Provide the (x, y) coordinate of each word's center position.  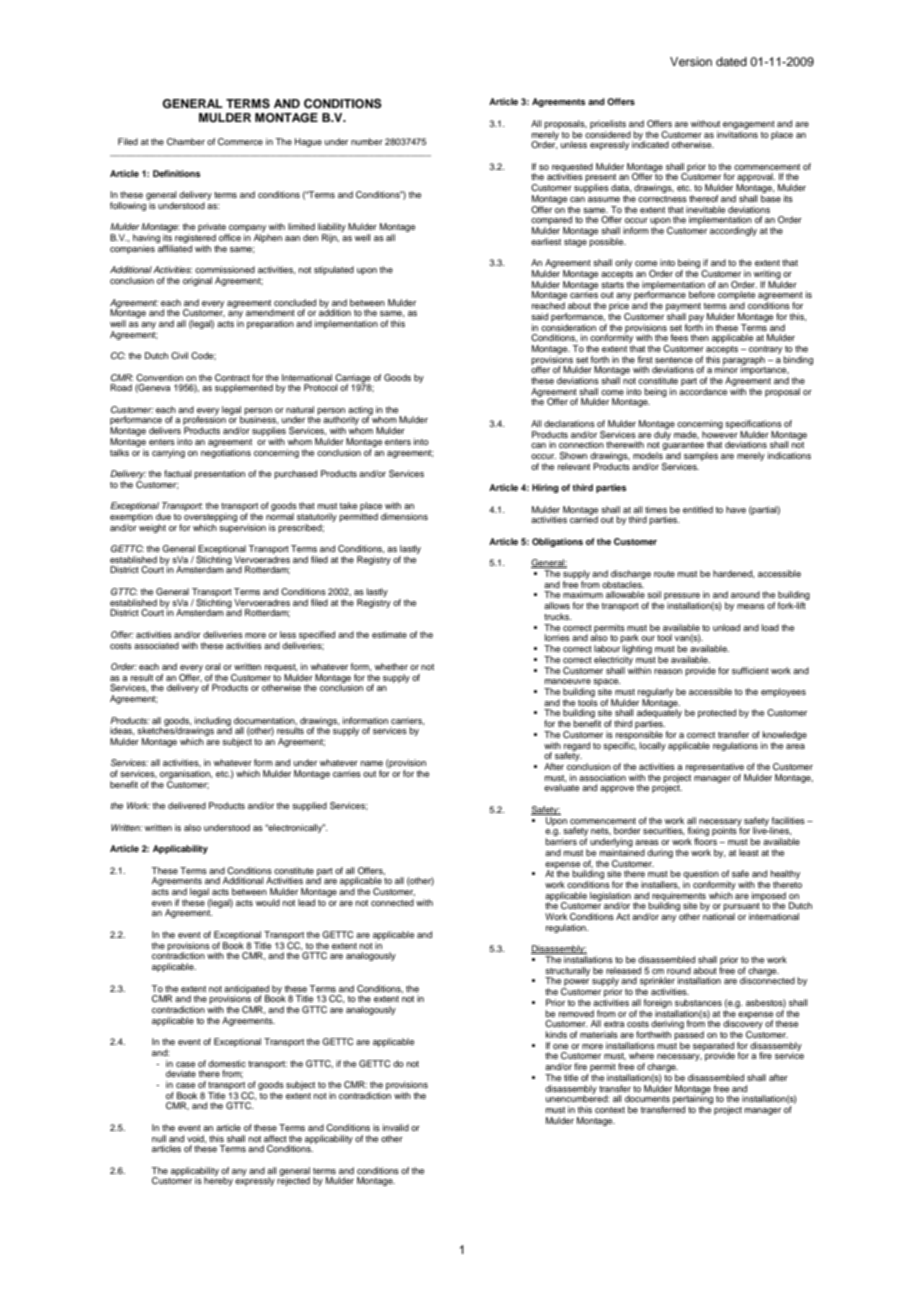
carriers (408, 721)
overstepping (210, 517)
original (197, 281)
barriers (561, 841)
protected (717, 713)
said (539, 316)
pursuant (741, 908)
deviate (181, 1073)
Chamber (186, 141)
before (702, 294)
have (736, 509)
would (268, 902)
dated (731, 61)
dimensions (404, 516)
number (367, 141)
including (213, 722)
